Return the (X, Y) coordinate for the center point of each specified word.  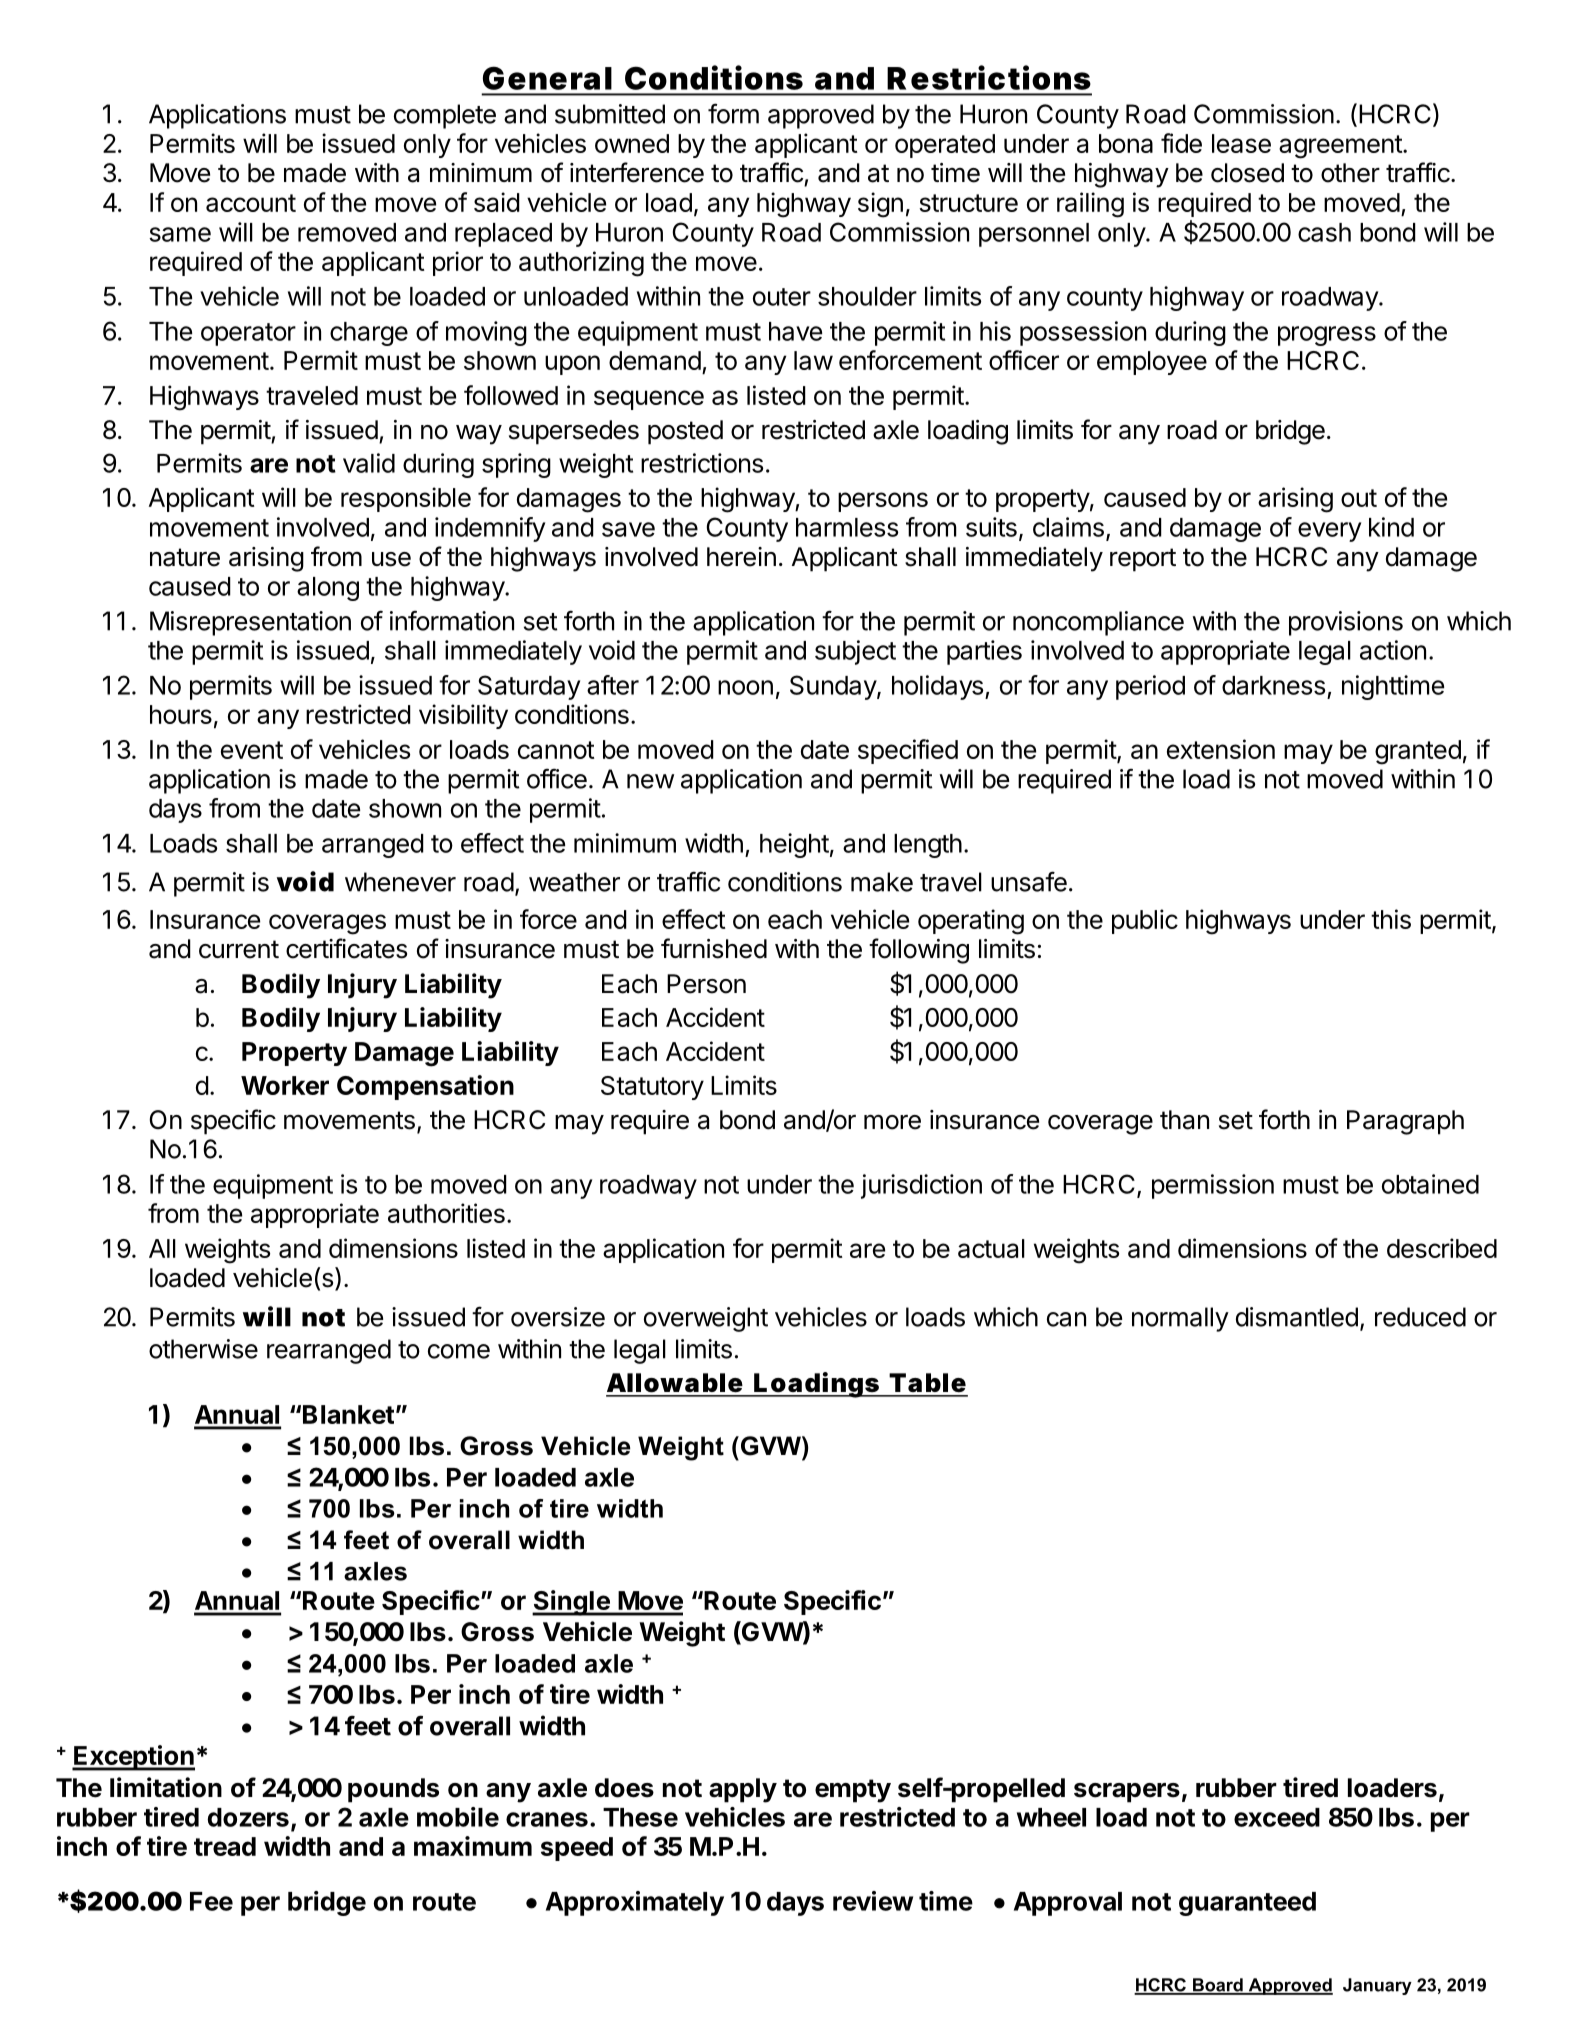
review (873, 1901)
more (892, 1122)
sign (880, 205)
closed (1247, 173)
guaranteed (1247, 1904)
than (1184, 1120)
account (251, 203)
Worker (285, 1085)
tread (225, 1846)
